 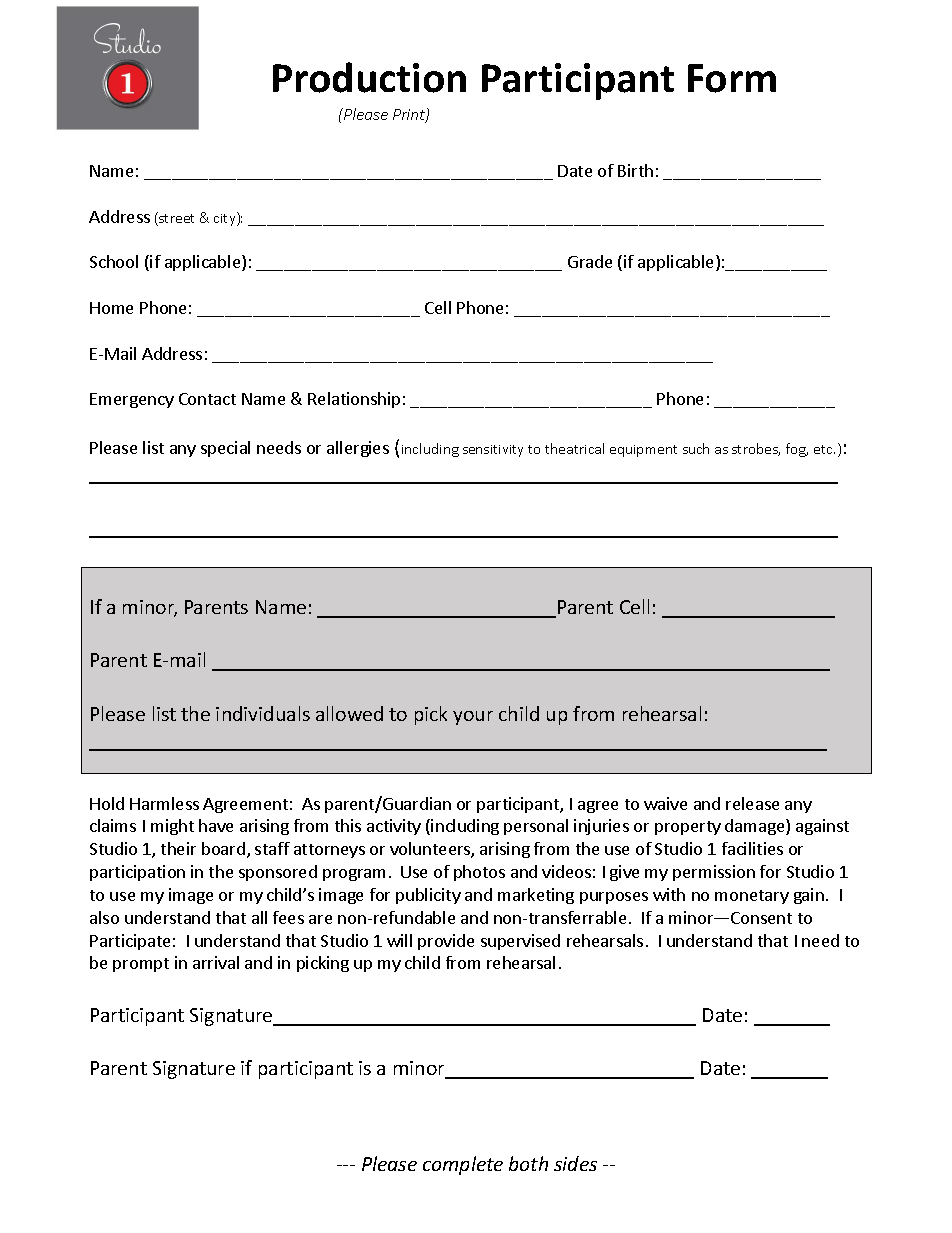 What do you see at coordinates (394, 827) in the document?
I see `activity` at bounding box center [394, 827].
